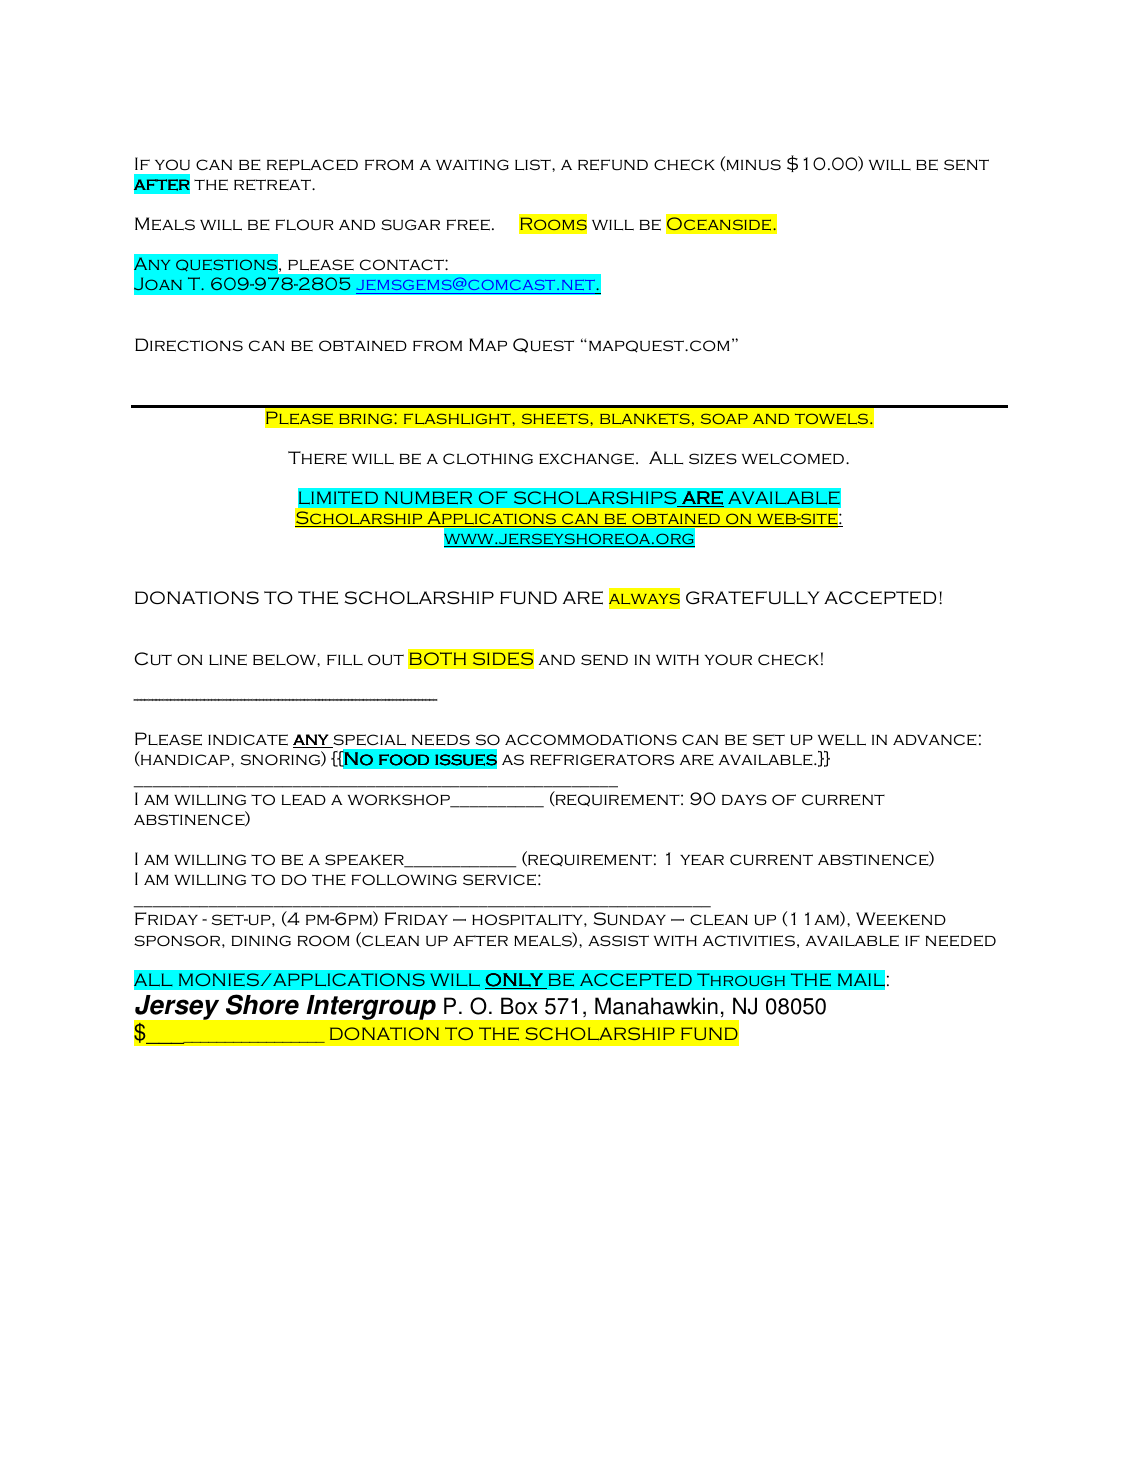 The image size is (1139, 1474). Describe the element at coordinates (261, 941) in the image. I see `dining` at that location.
